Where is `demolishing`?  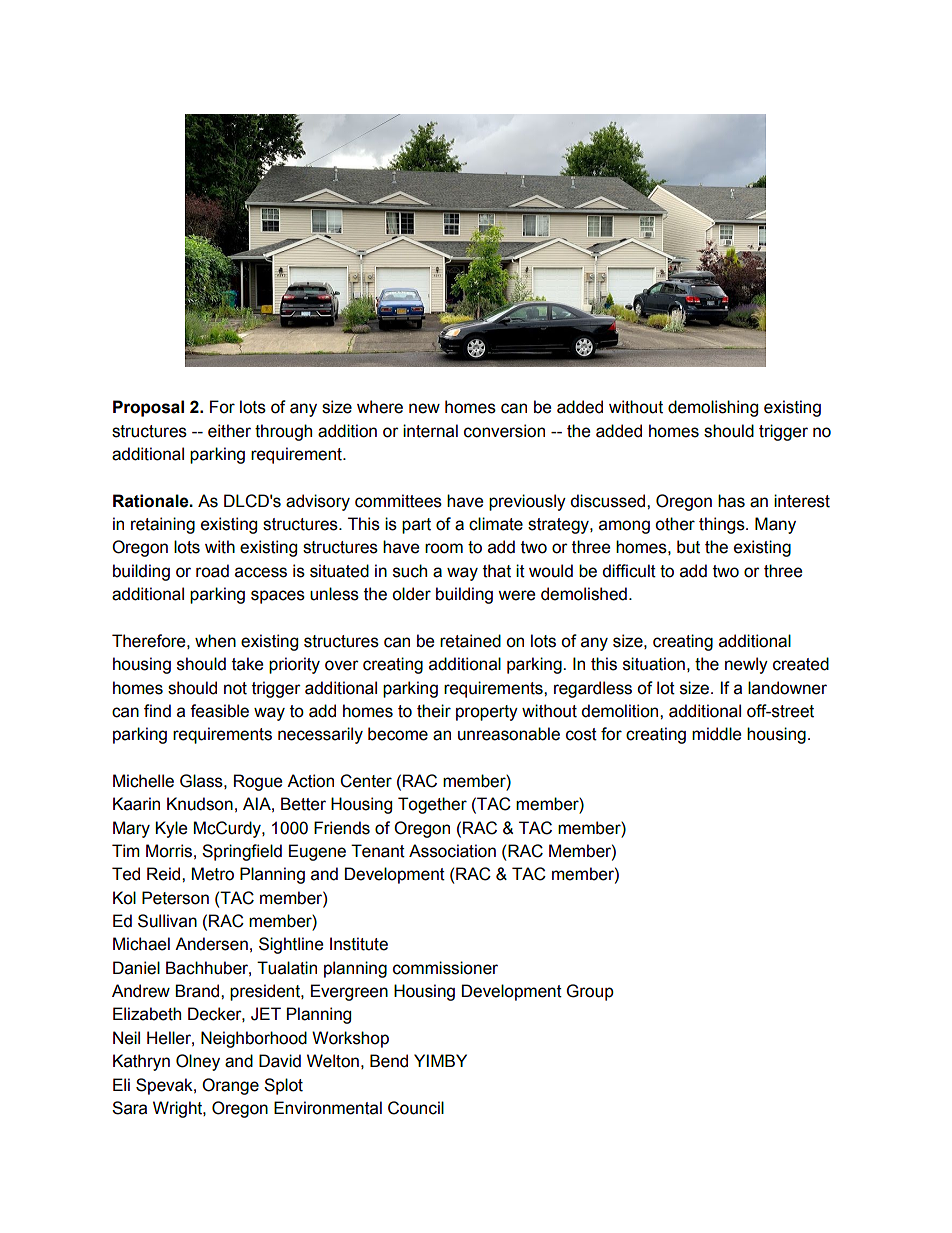
demolishing is located at coordinates (713, 408).
